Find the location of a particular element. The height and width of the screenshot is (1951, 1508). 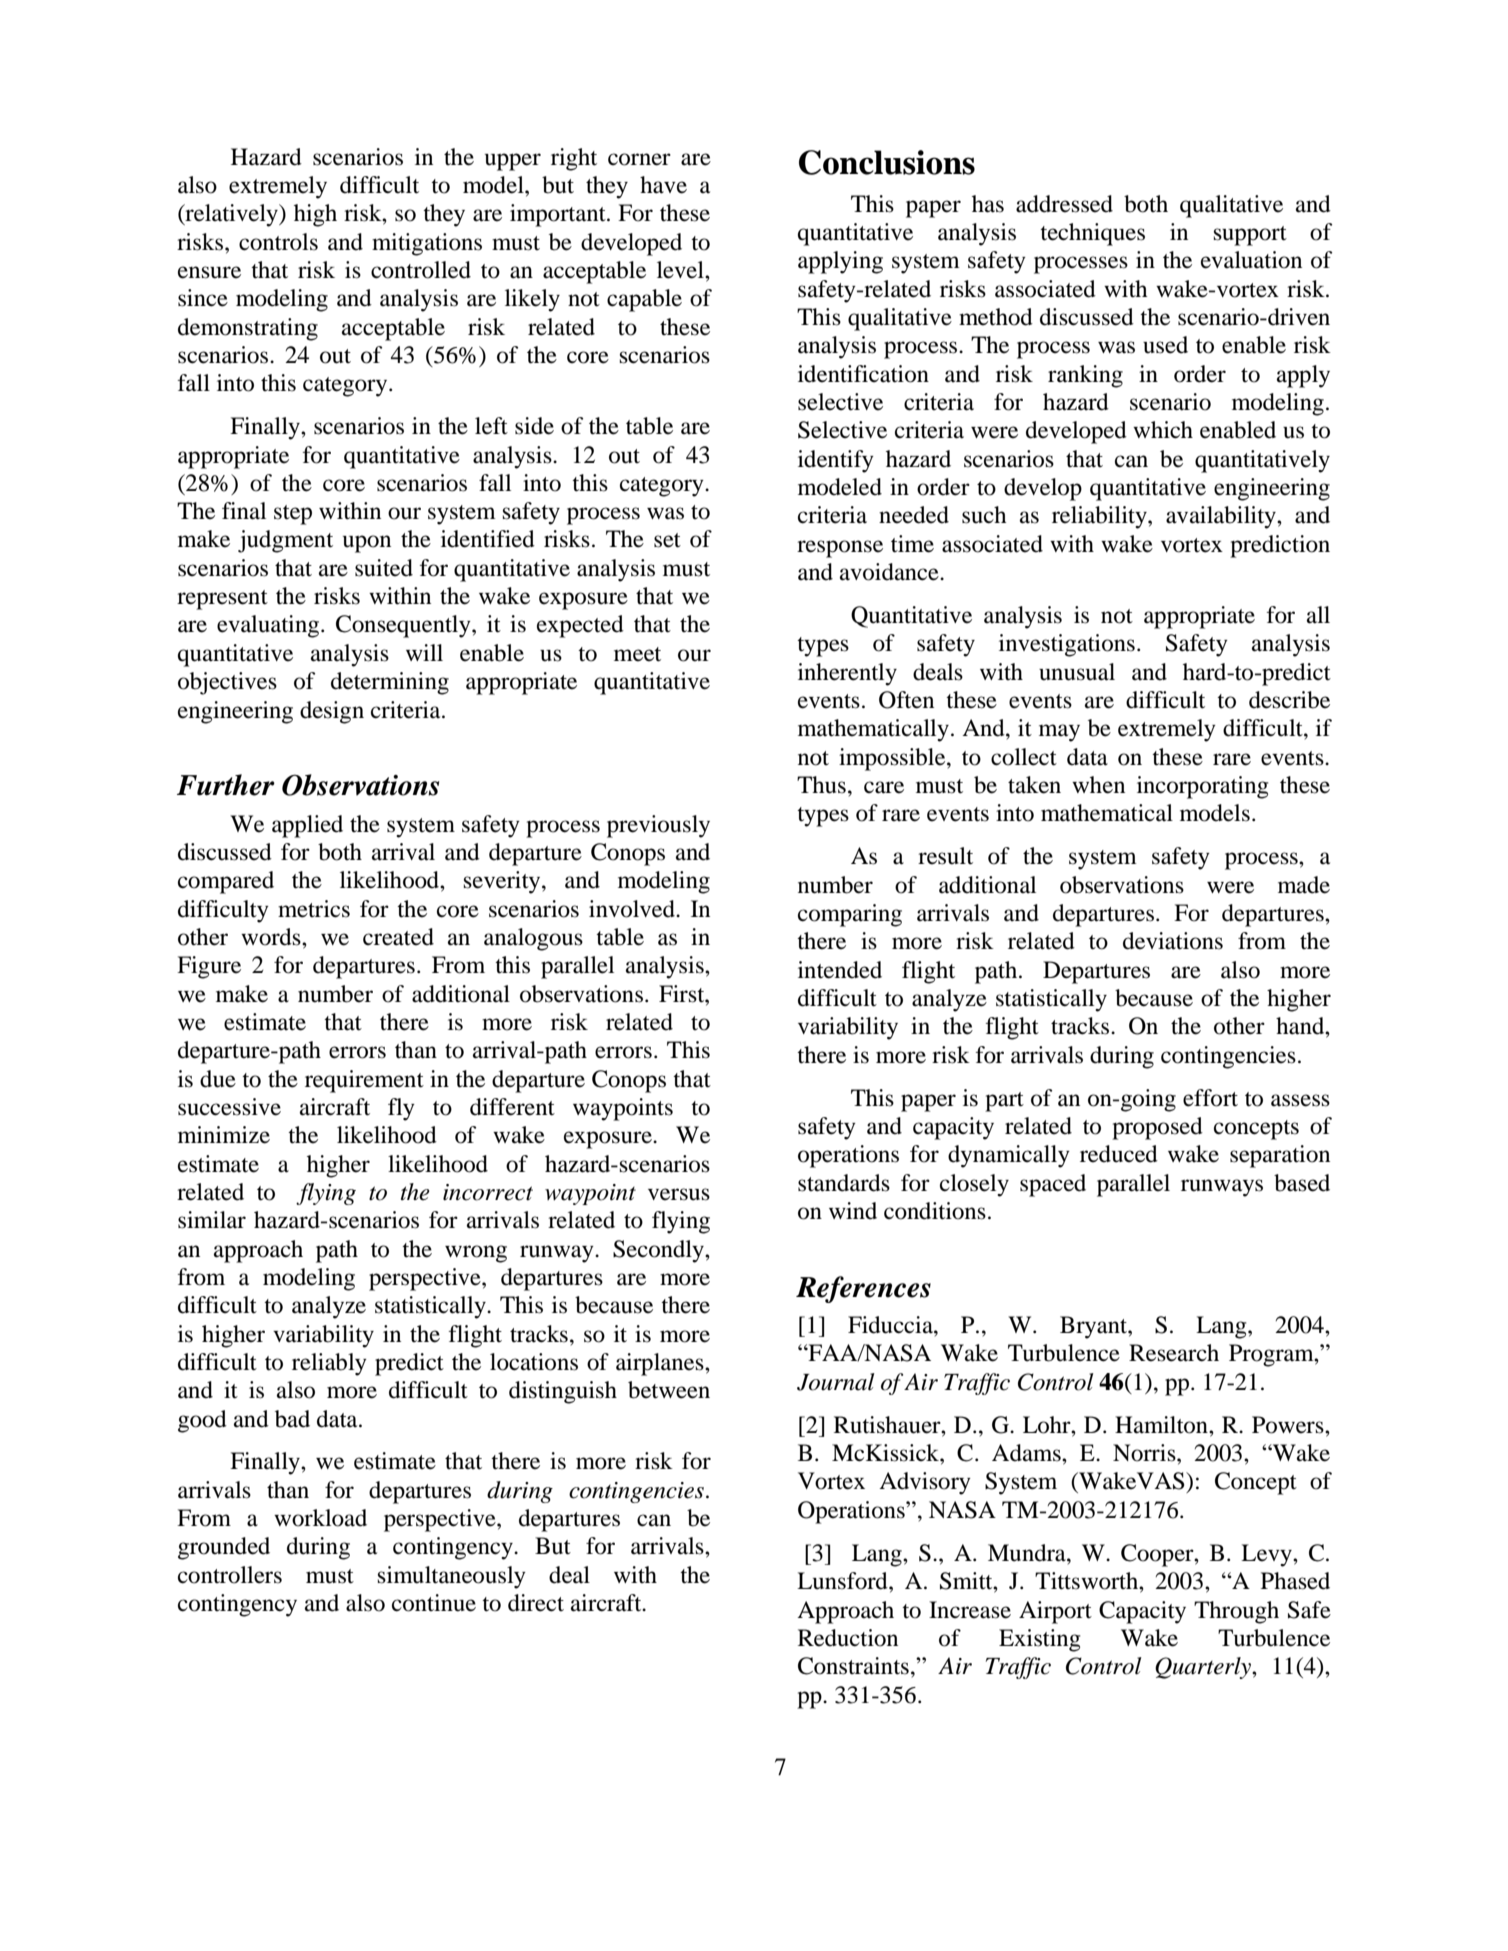

have is located at coordinates (663, 185).
